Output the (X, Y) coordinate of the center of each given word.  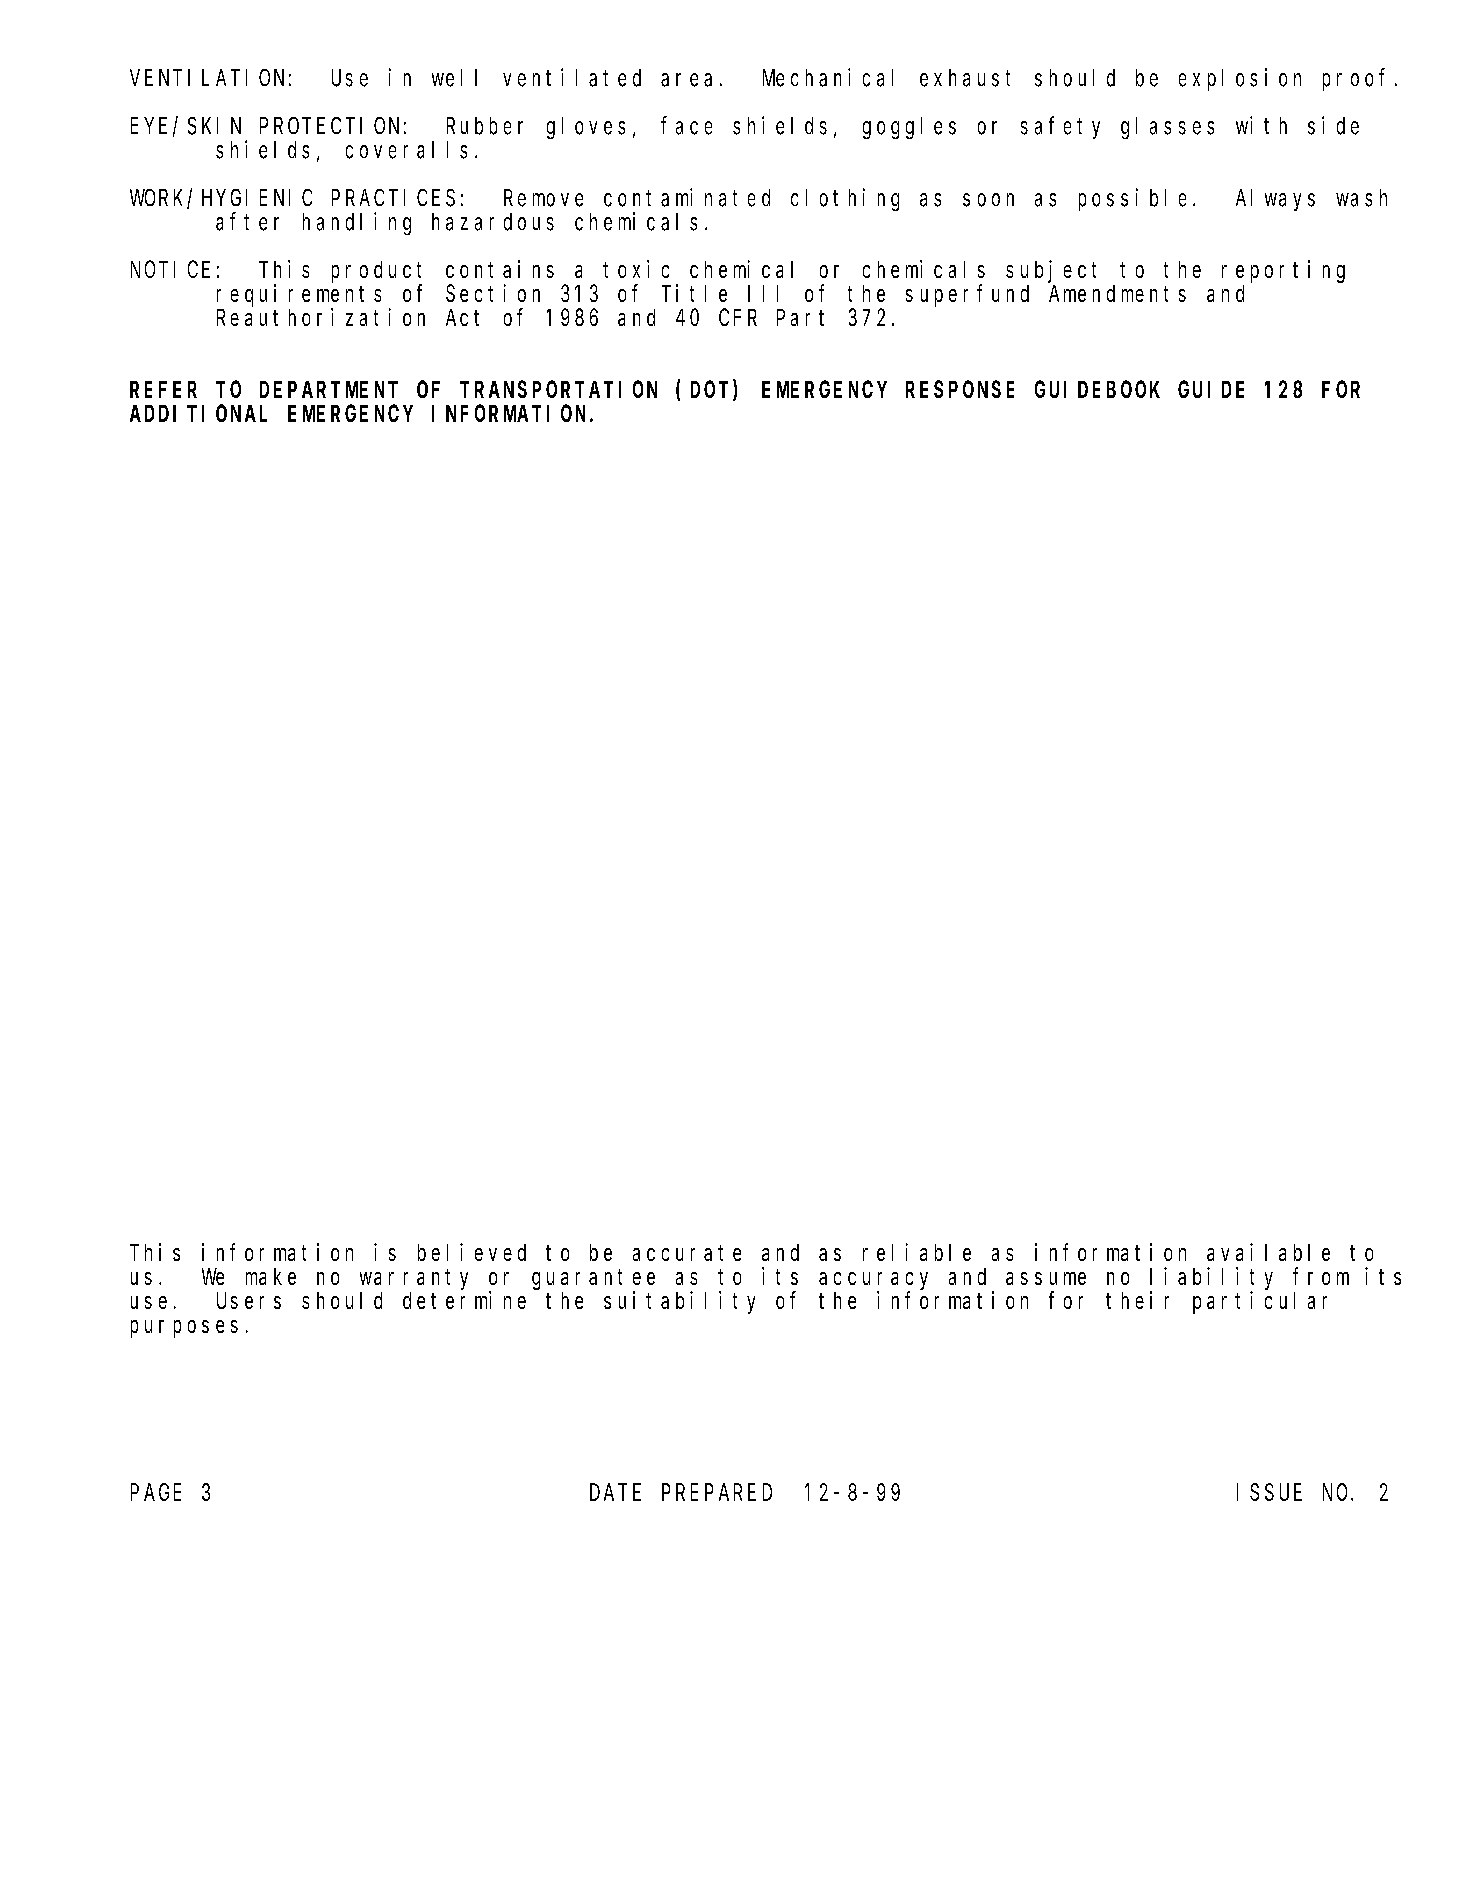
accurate (687, 1253)
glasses (1167, 128)
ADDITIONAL (198, 414)
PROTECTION (329, 126)
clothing (845, 199)
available (1268, 1252)
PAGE (156, 1492)
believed (472, 1252)
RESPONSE (960, 390)
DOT (712, 391)
